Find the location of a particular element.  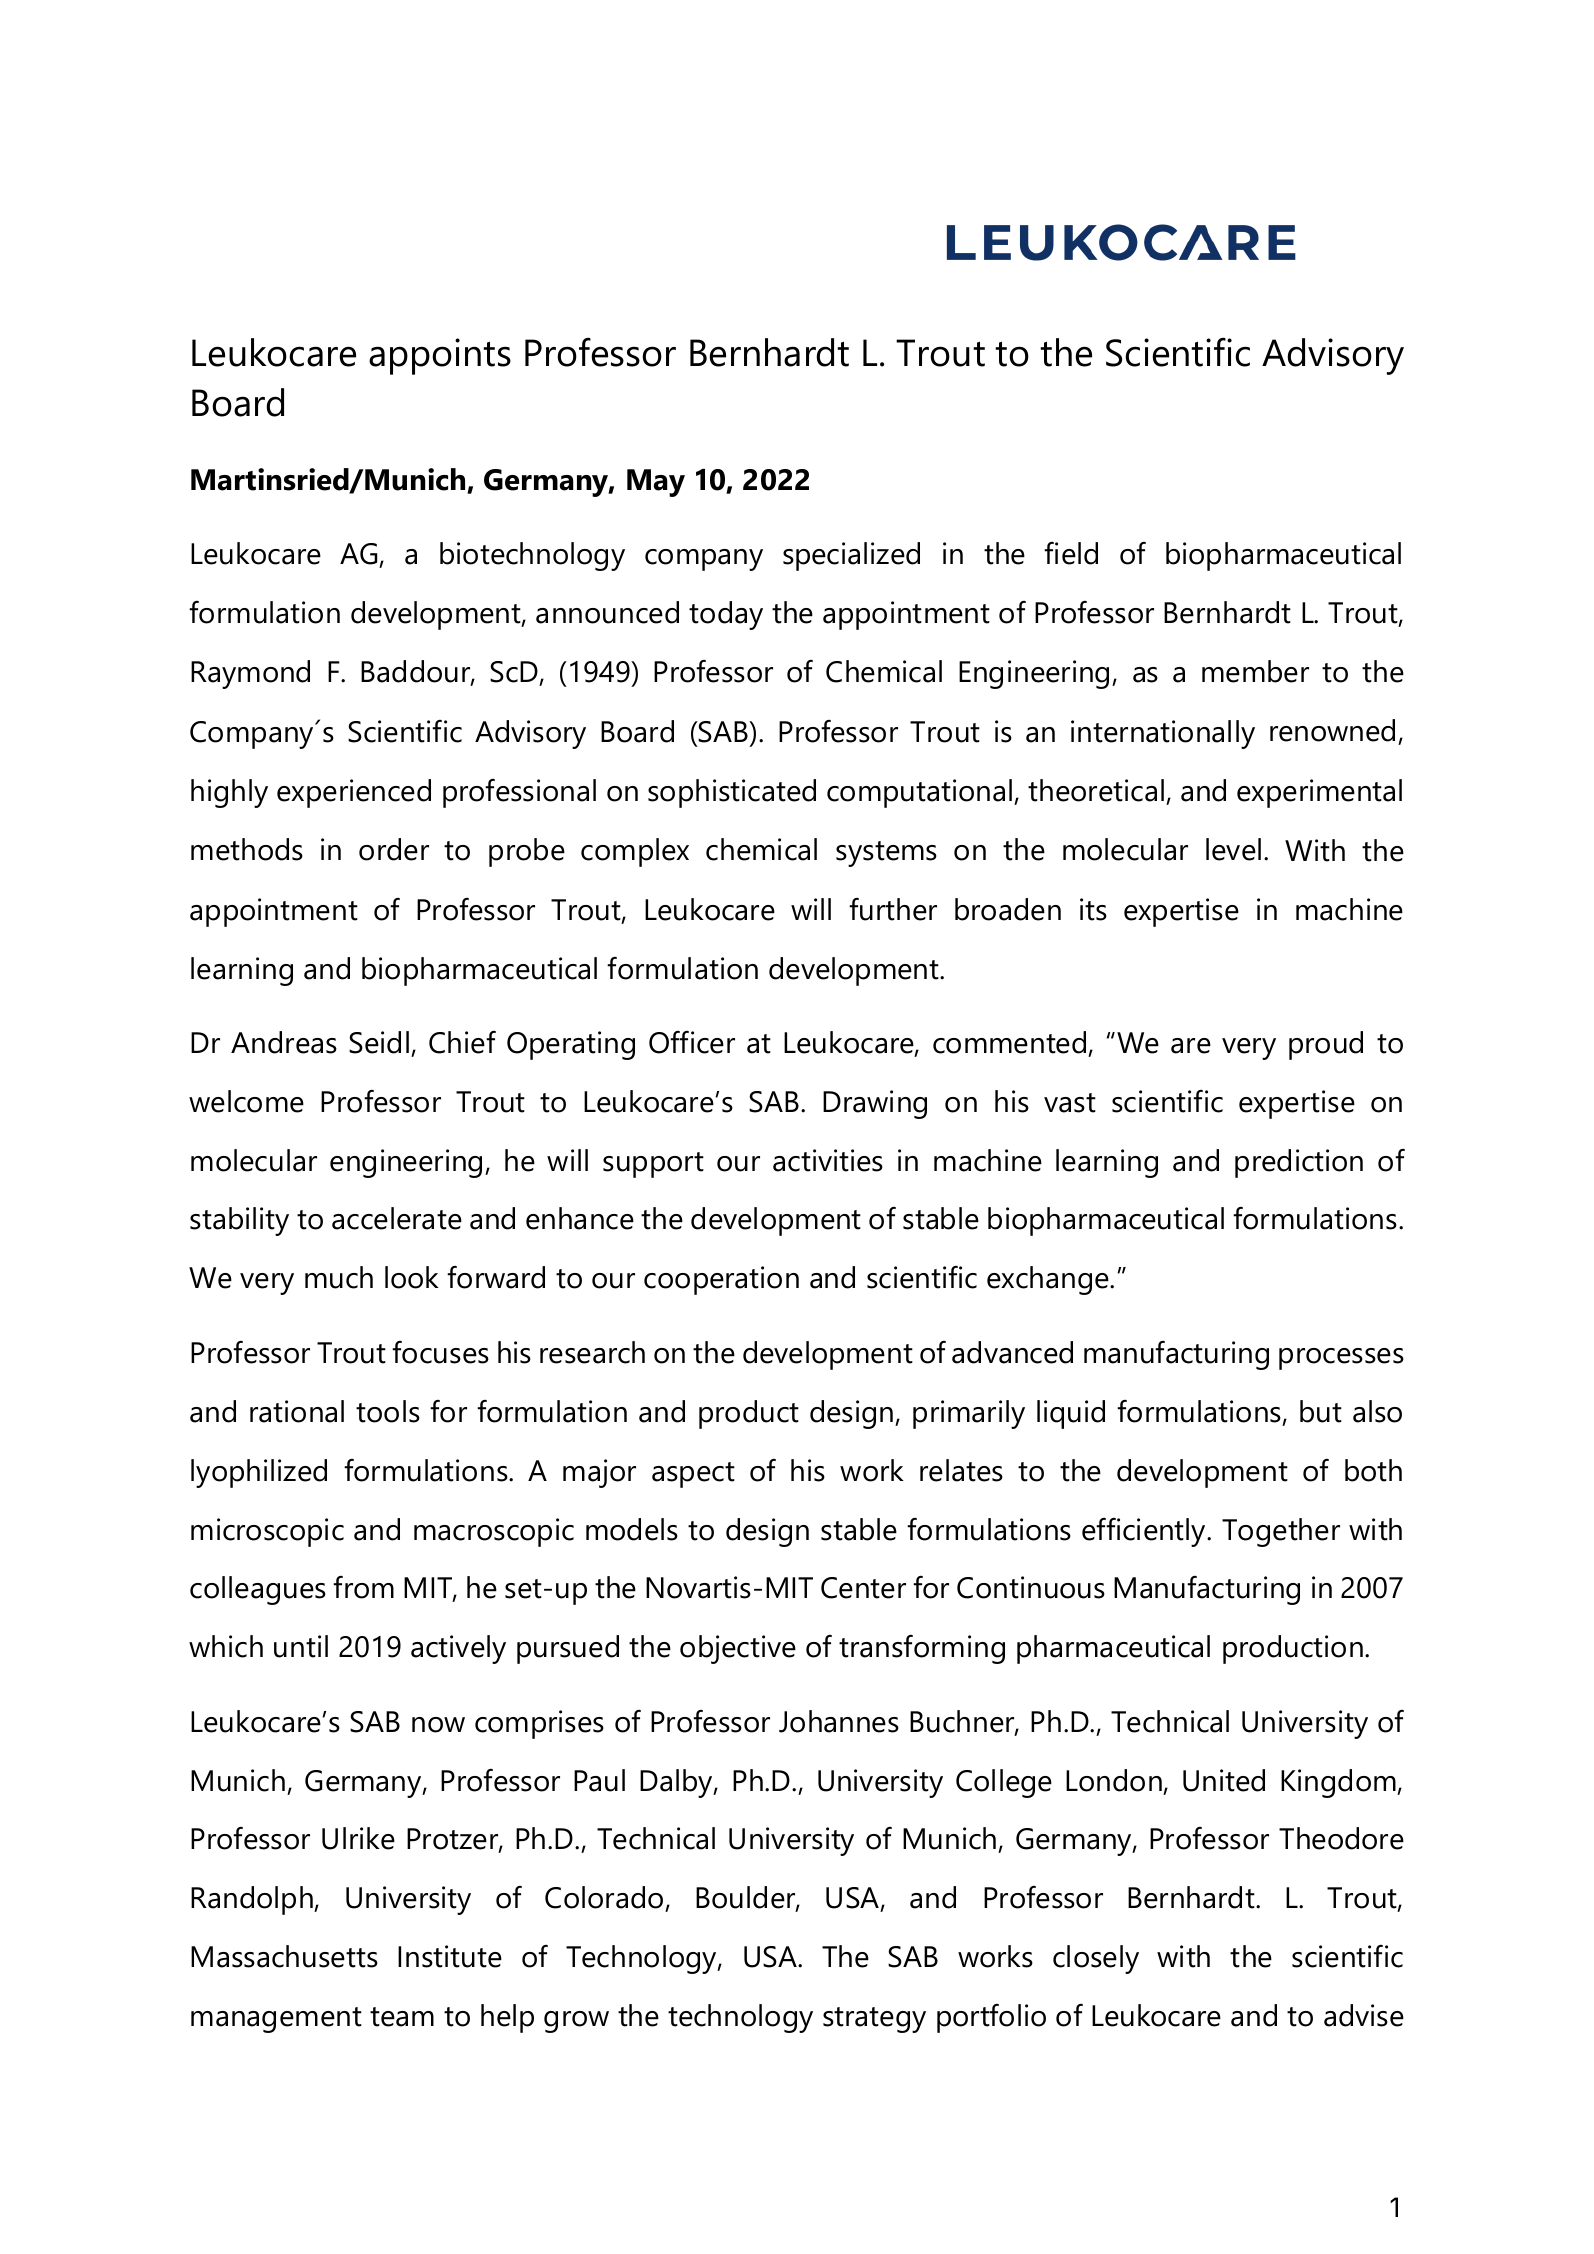

level is located at coordinates (1233, 849).
